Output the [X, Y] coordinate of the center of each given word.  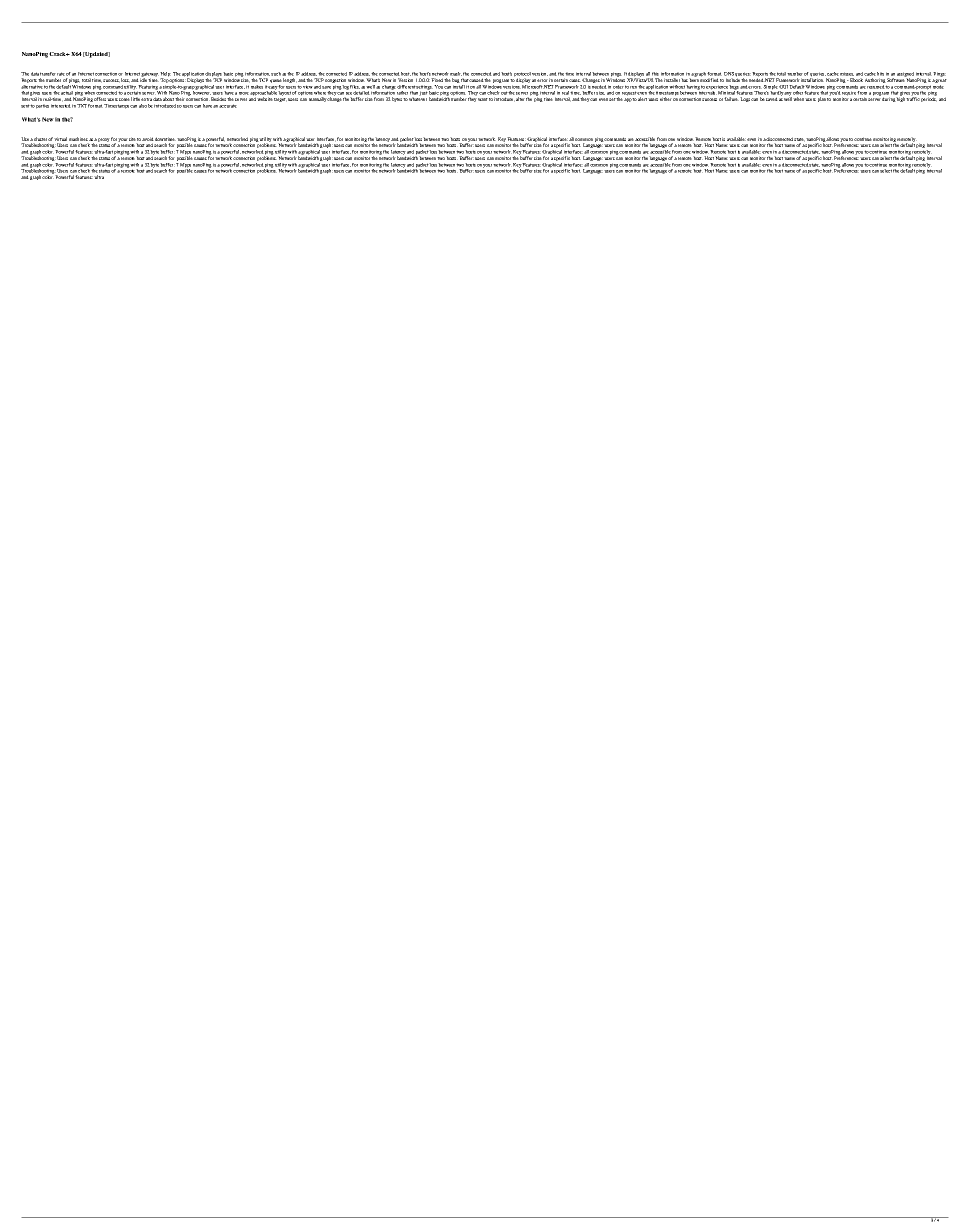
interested [61, 106]
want [483, 99]
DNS [729, 74]
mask [456, 74]
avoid [148, 139]
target [280, 100]
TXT [82, 106]
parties [42, 106]
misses [847, 74]
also [143, 106]
